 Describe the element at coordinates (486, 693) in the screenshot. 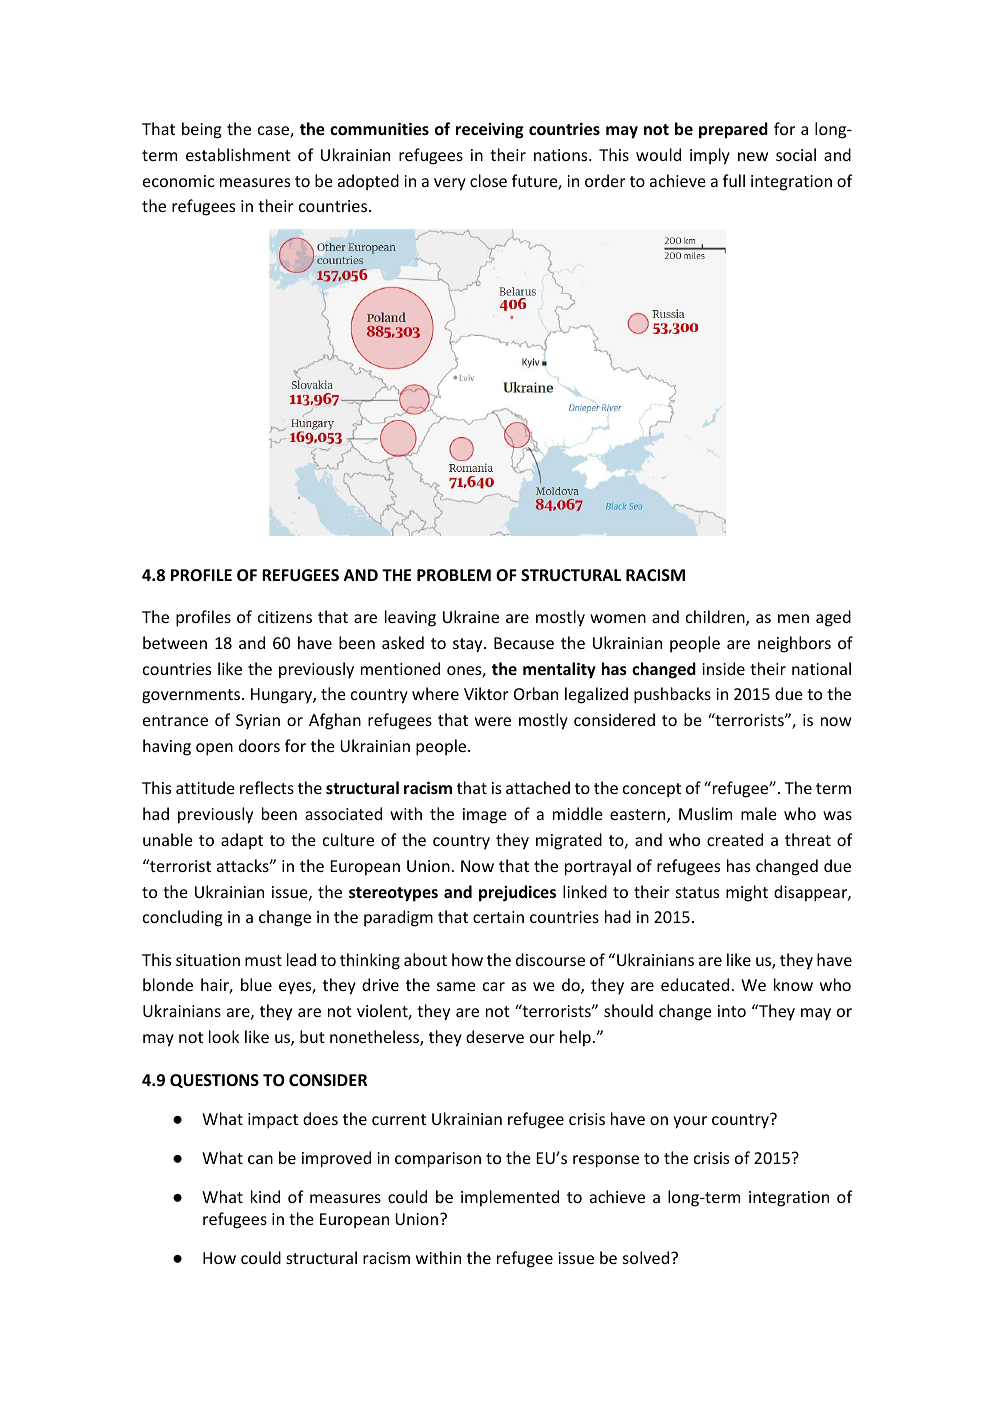

I see `Viktor` at that location.
